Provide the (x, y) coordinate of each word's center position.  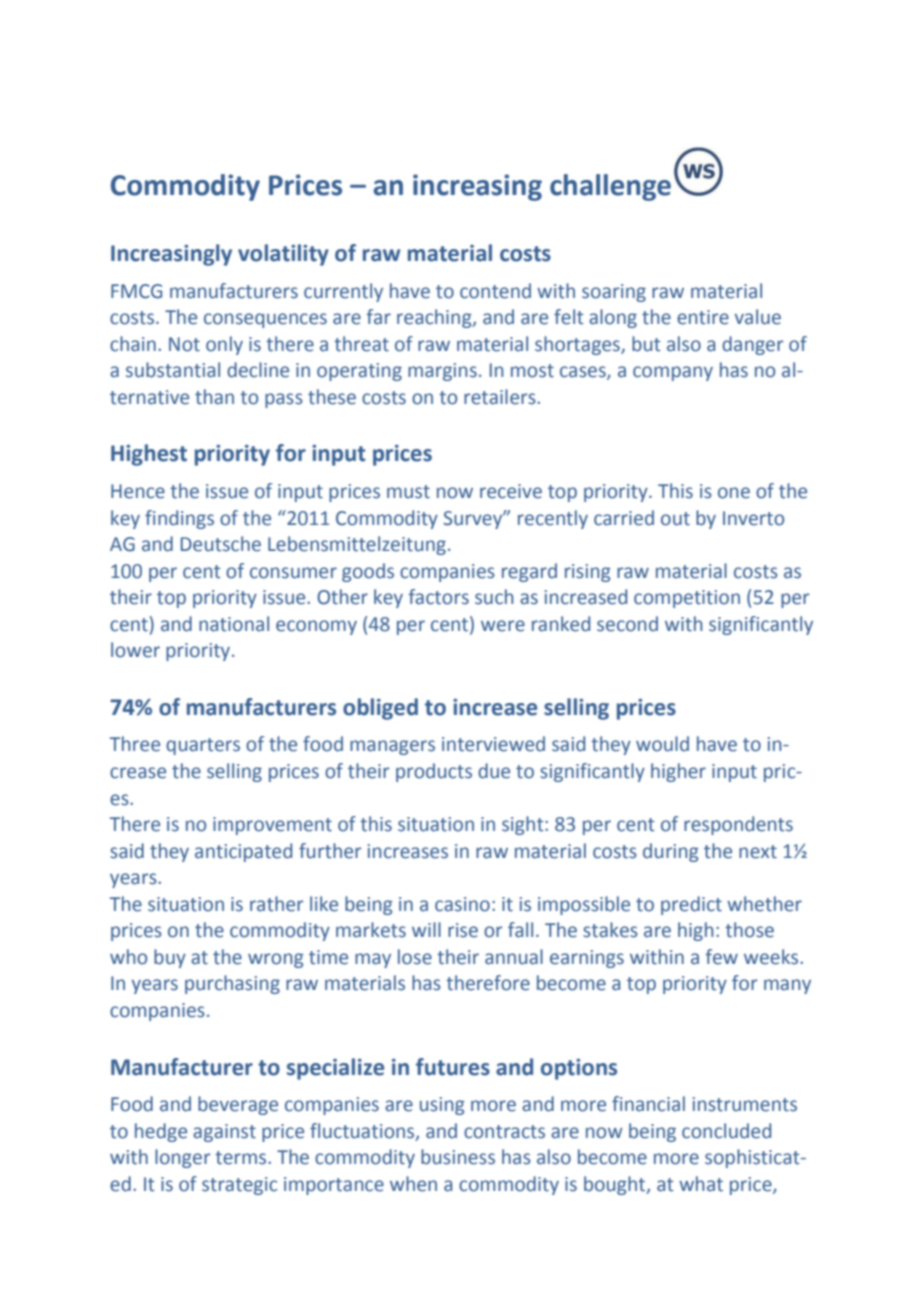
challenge (610, 187)
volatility (283, 255)
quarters (203, 746)
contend (495, 291)
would (662, 744)
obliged (380, 709)
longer (182, 1158)
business (458, 1157)
